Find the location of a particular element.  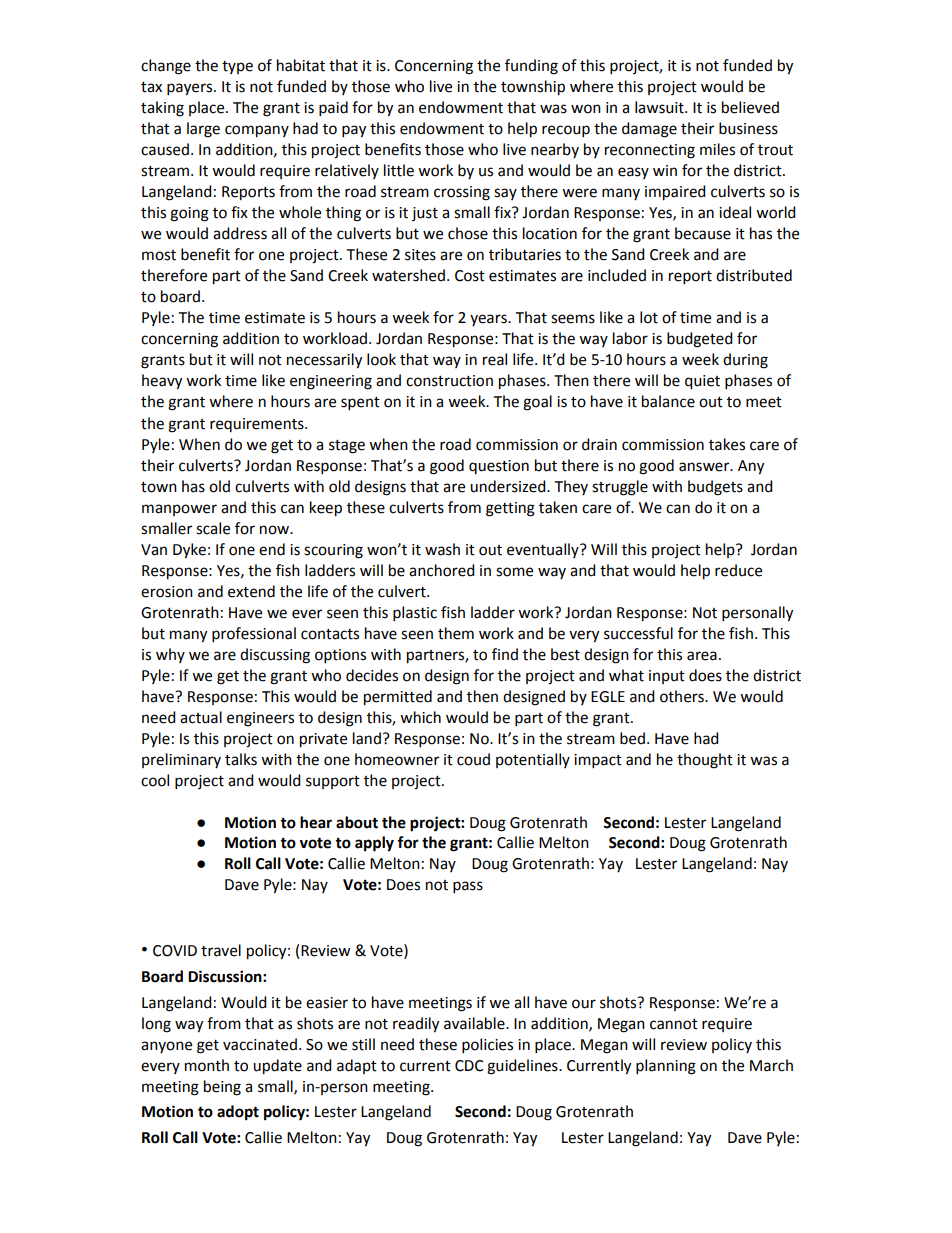

construction is located at coordinates (449, 381).
